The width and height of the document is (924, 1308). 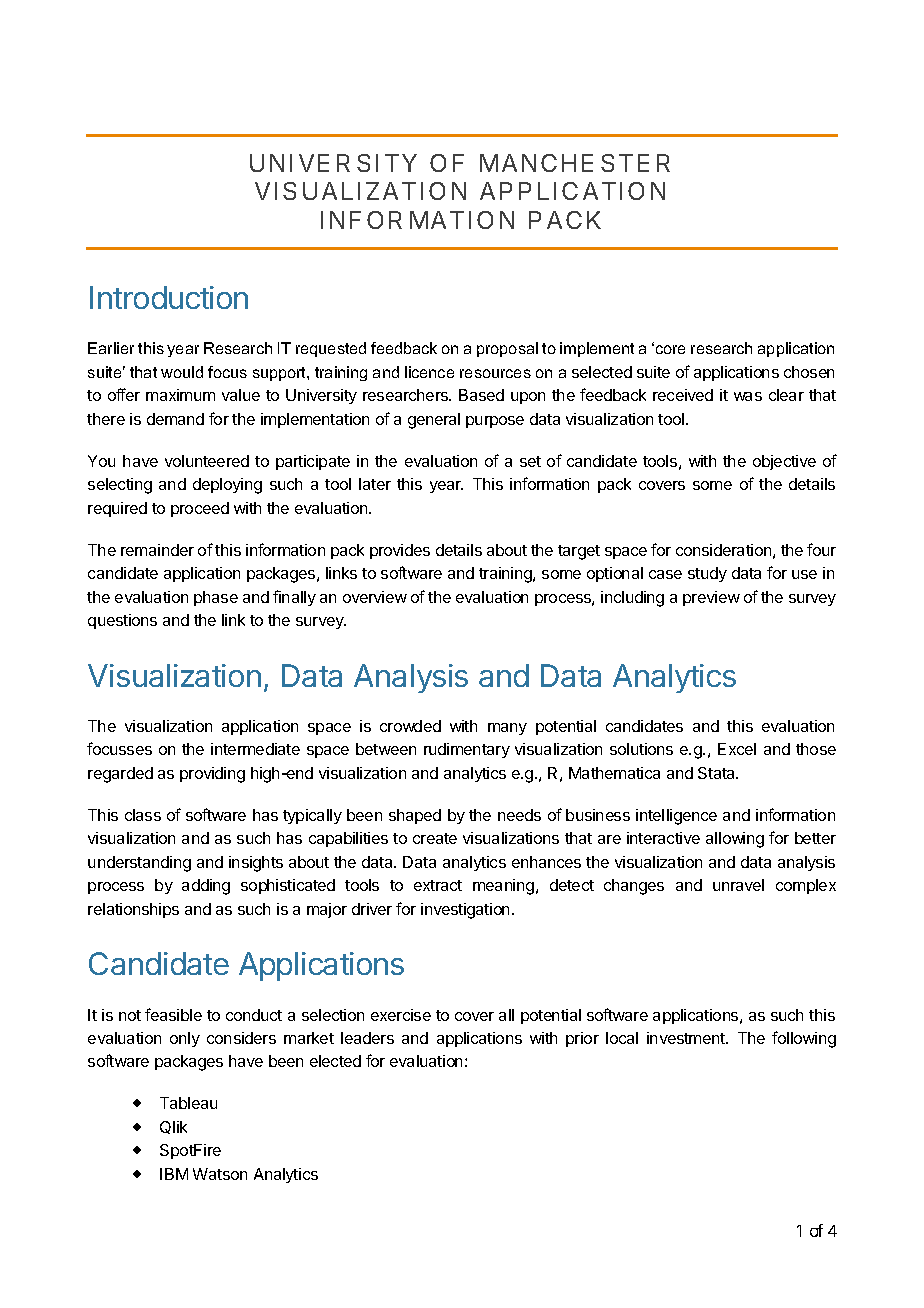 What do you see at coordinates (507, 349) in the document?
I see `proposal` at bounding box center [507, 349].
